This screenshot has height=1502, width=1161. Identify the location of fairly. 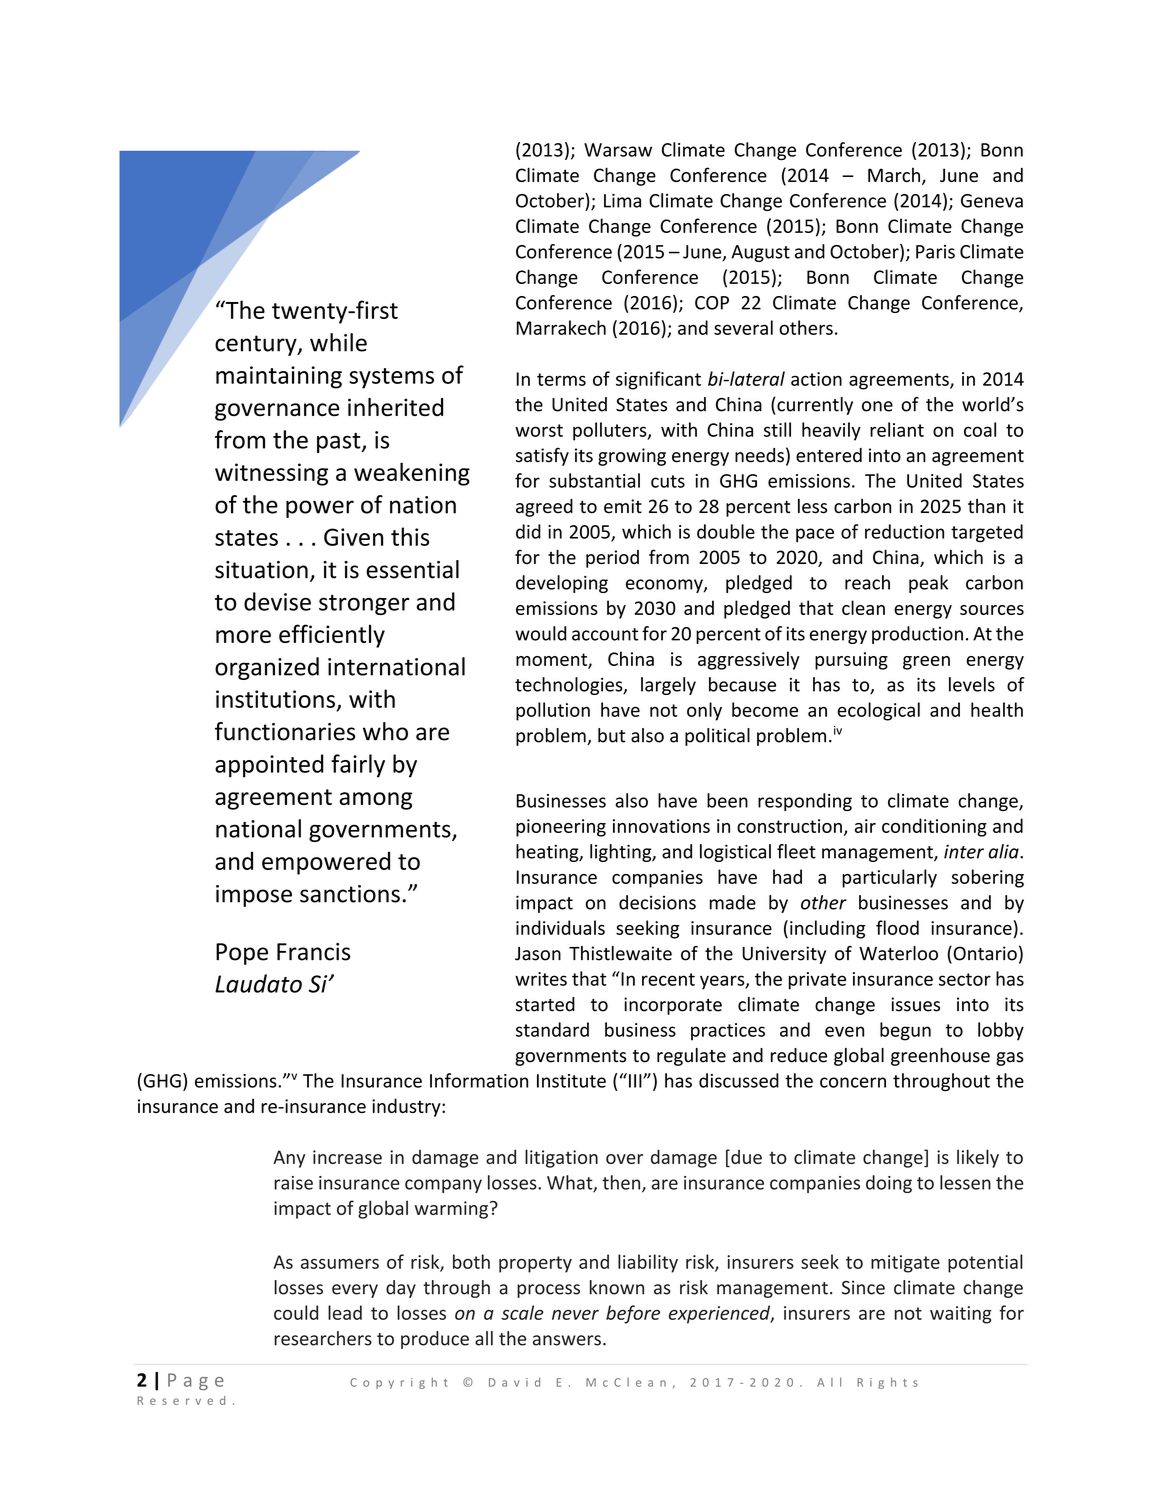
(358, 766).
